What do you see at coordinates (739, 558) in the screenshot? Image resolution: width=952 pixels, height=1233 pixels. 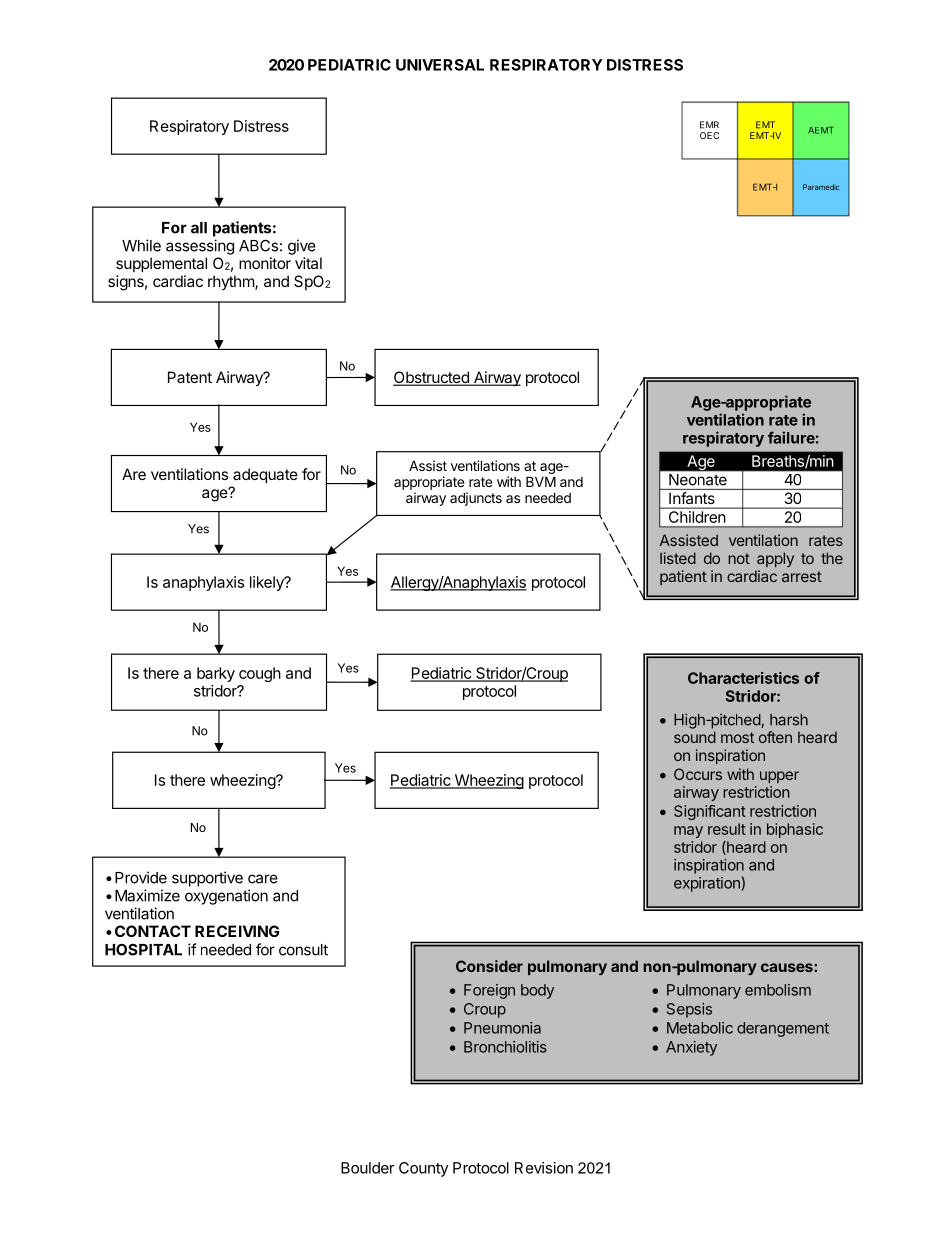 I see `not` at bounding box center [739, 558].
